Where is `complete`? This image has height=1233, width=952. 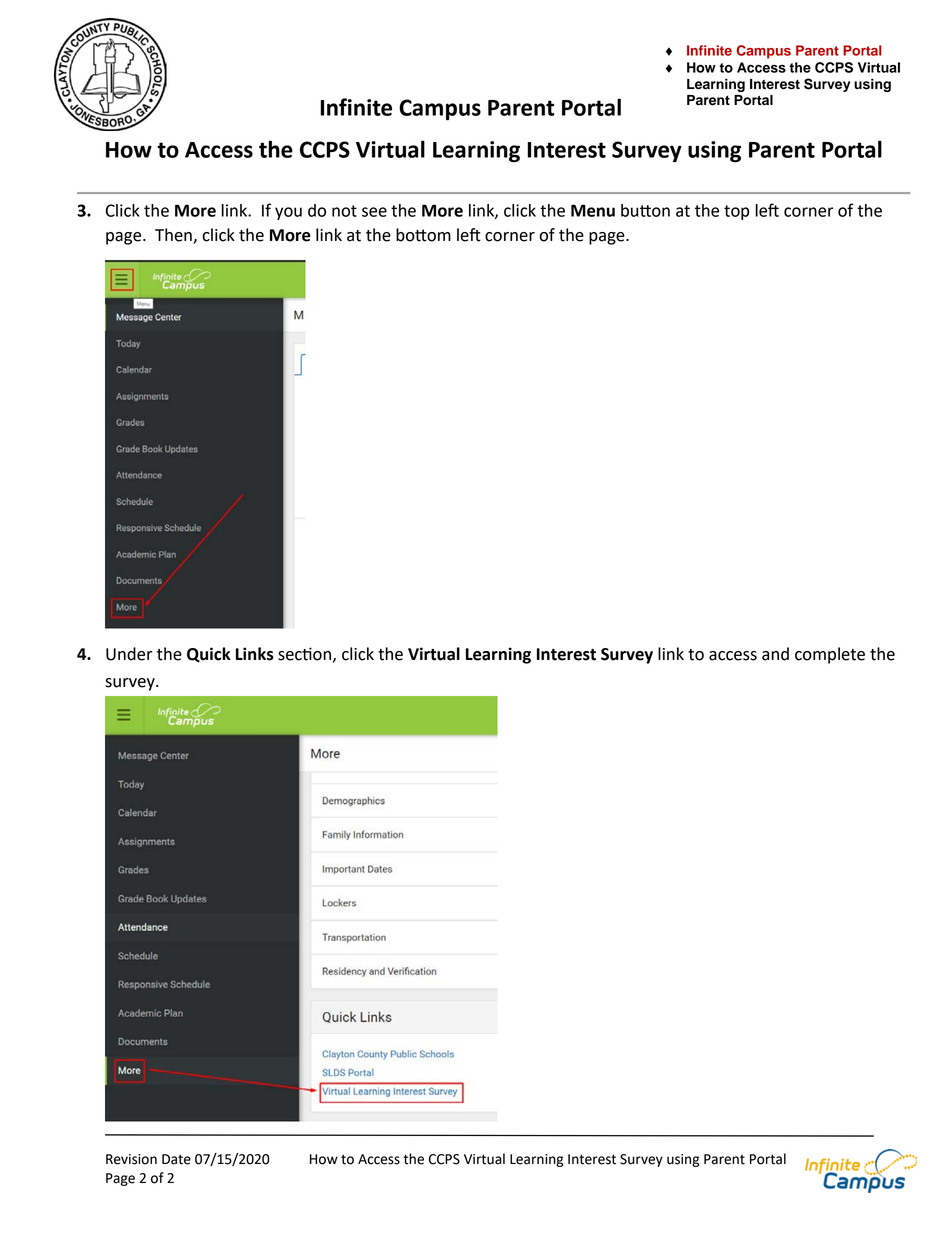 complete is located at coordinates (830, 655).
